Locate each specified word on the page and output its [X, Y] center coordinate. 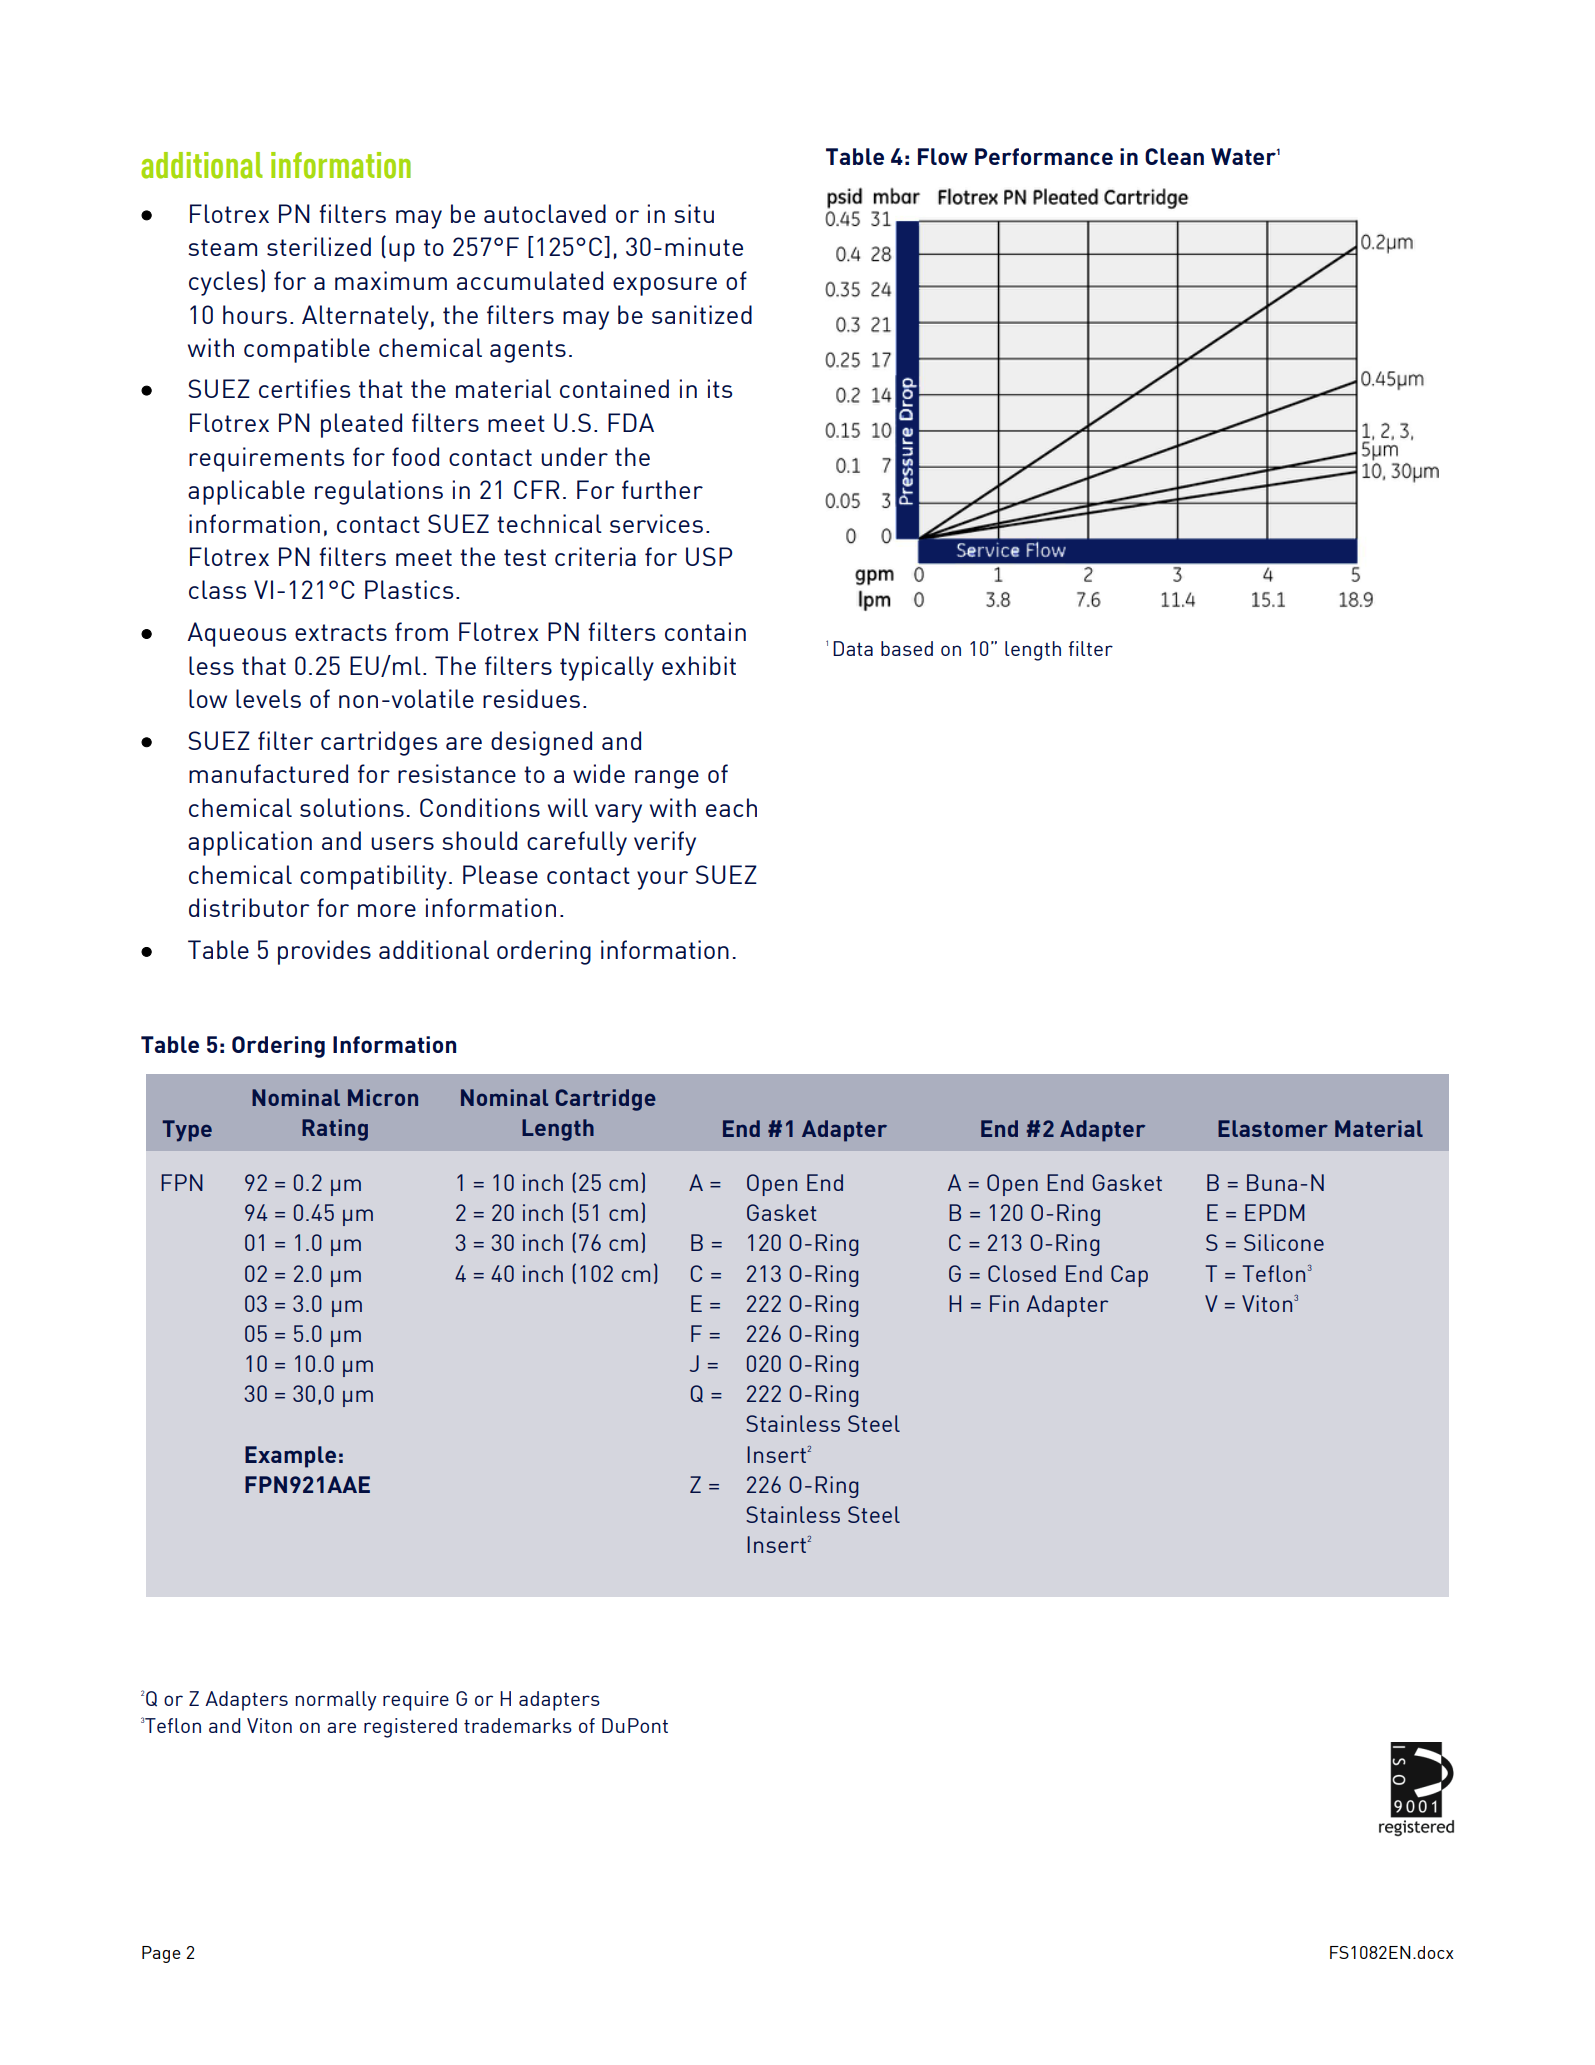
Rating [335, 1130]
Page [161, 1954]
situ [694, 213]
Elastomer [1273, 1128]
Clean [1174, 156]
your [662, 880]
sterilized [319, 246]
